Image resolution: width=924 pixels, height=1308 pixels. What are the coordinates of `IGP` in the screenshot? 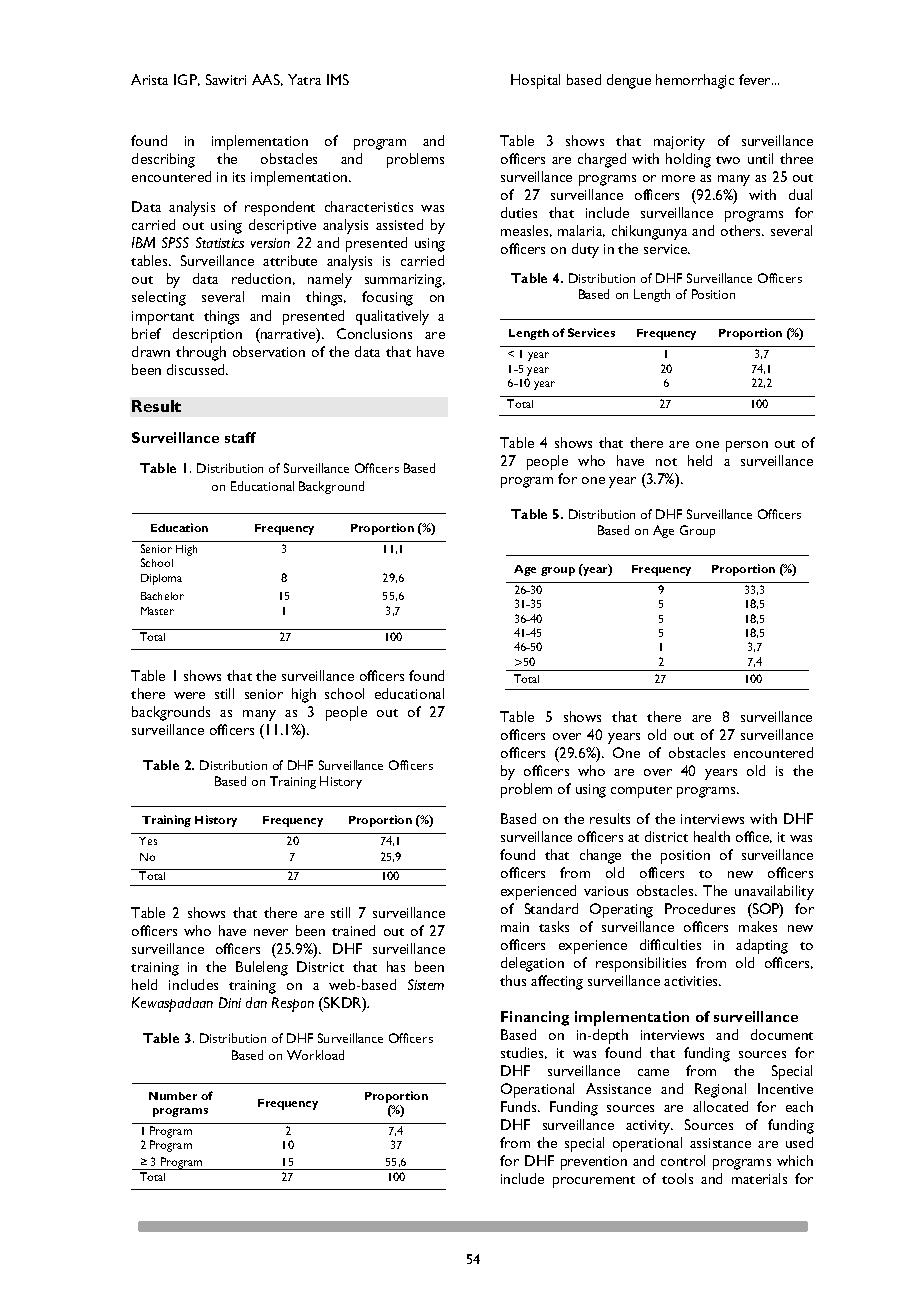 It's located at (187, 80).
